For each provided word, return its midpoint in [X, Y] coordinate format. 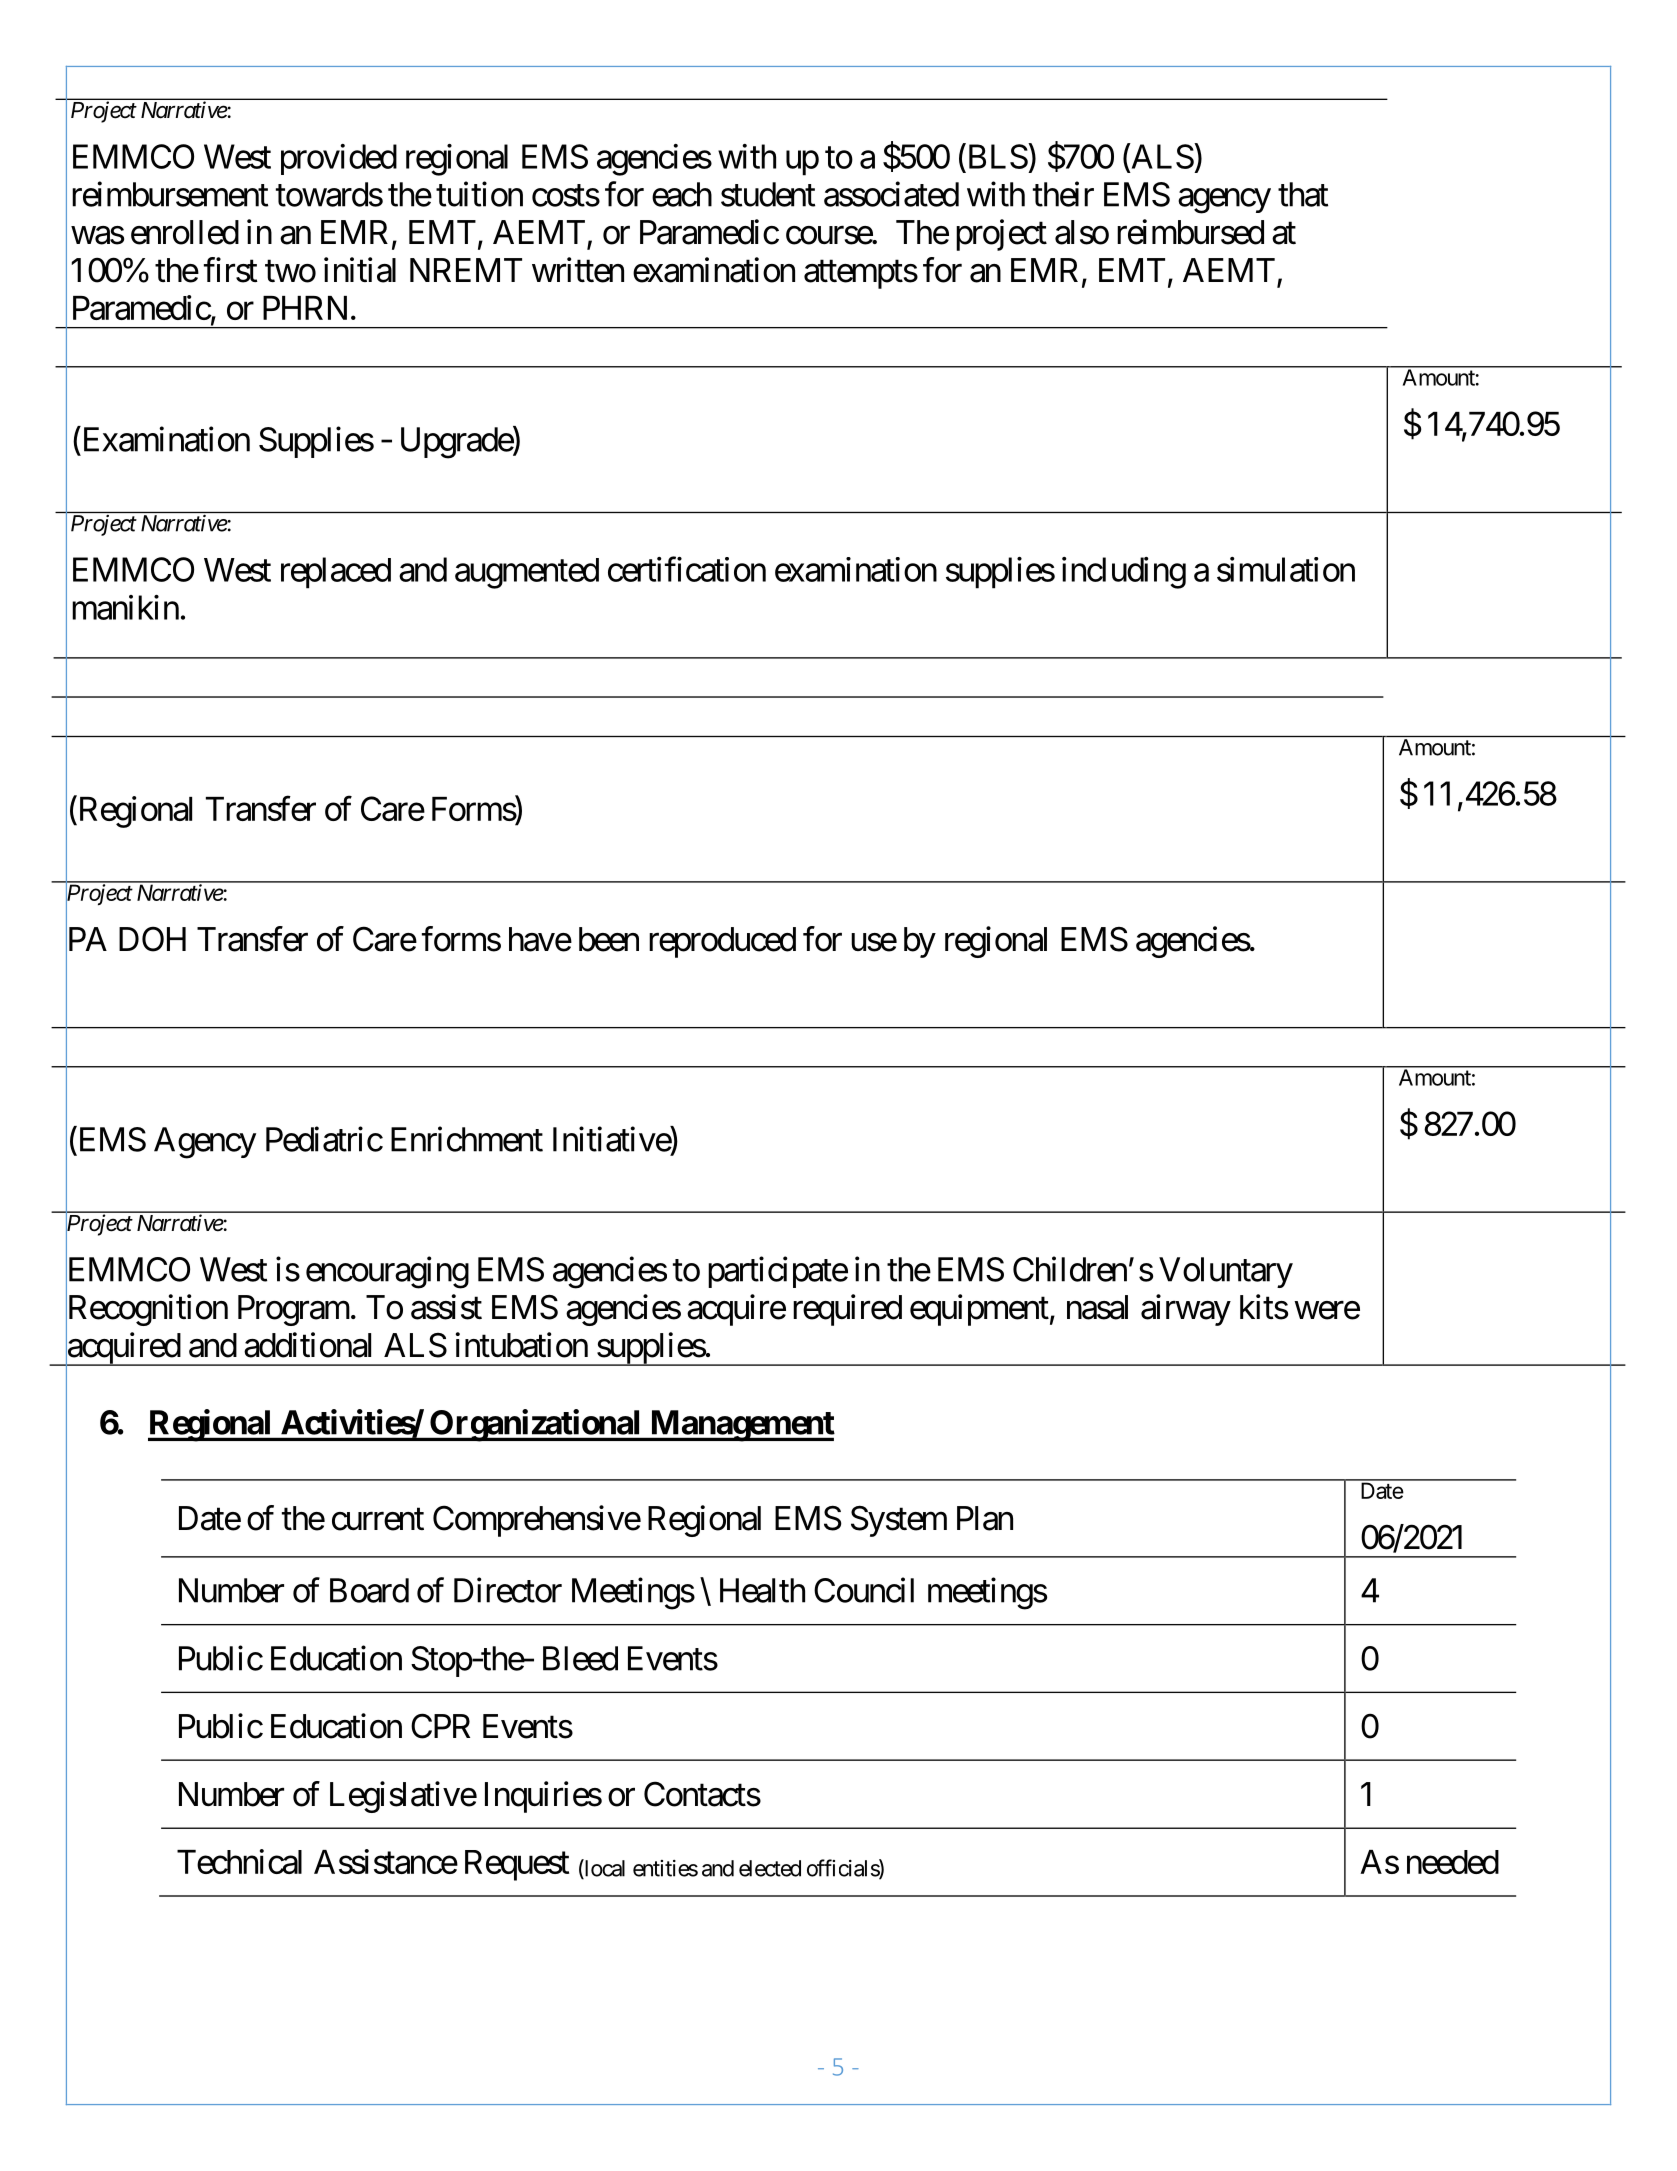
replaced [336, 573]
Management [741, 1426]
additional [307, 1345]
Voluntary [1226, 1272]
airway [1186, 1310]
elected [770, 1868]
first [231, 270]
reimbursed [1190, 232]
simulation [1286, 569]
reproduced [722, 942]
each [682, 194]
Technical [239, 1861]
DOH [152, 939]
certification [687, 569]
